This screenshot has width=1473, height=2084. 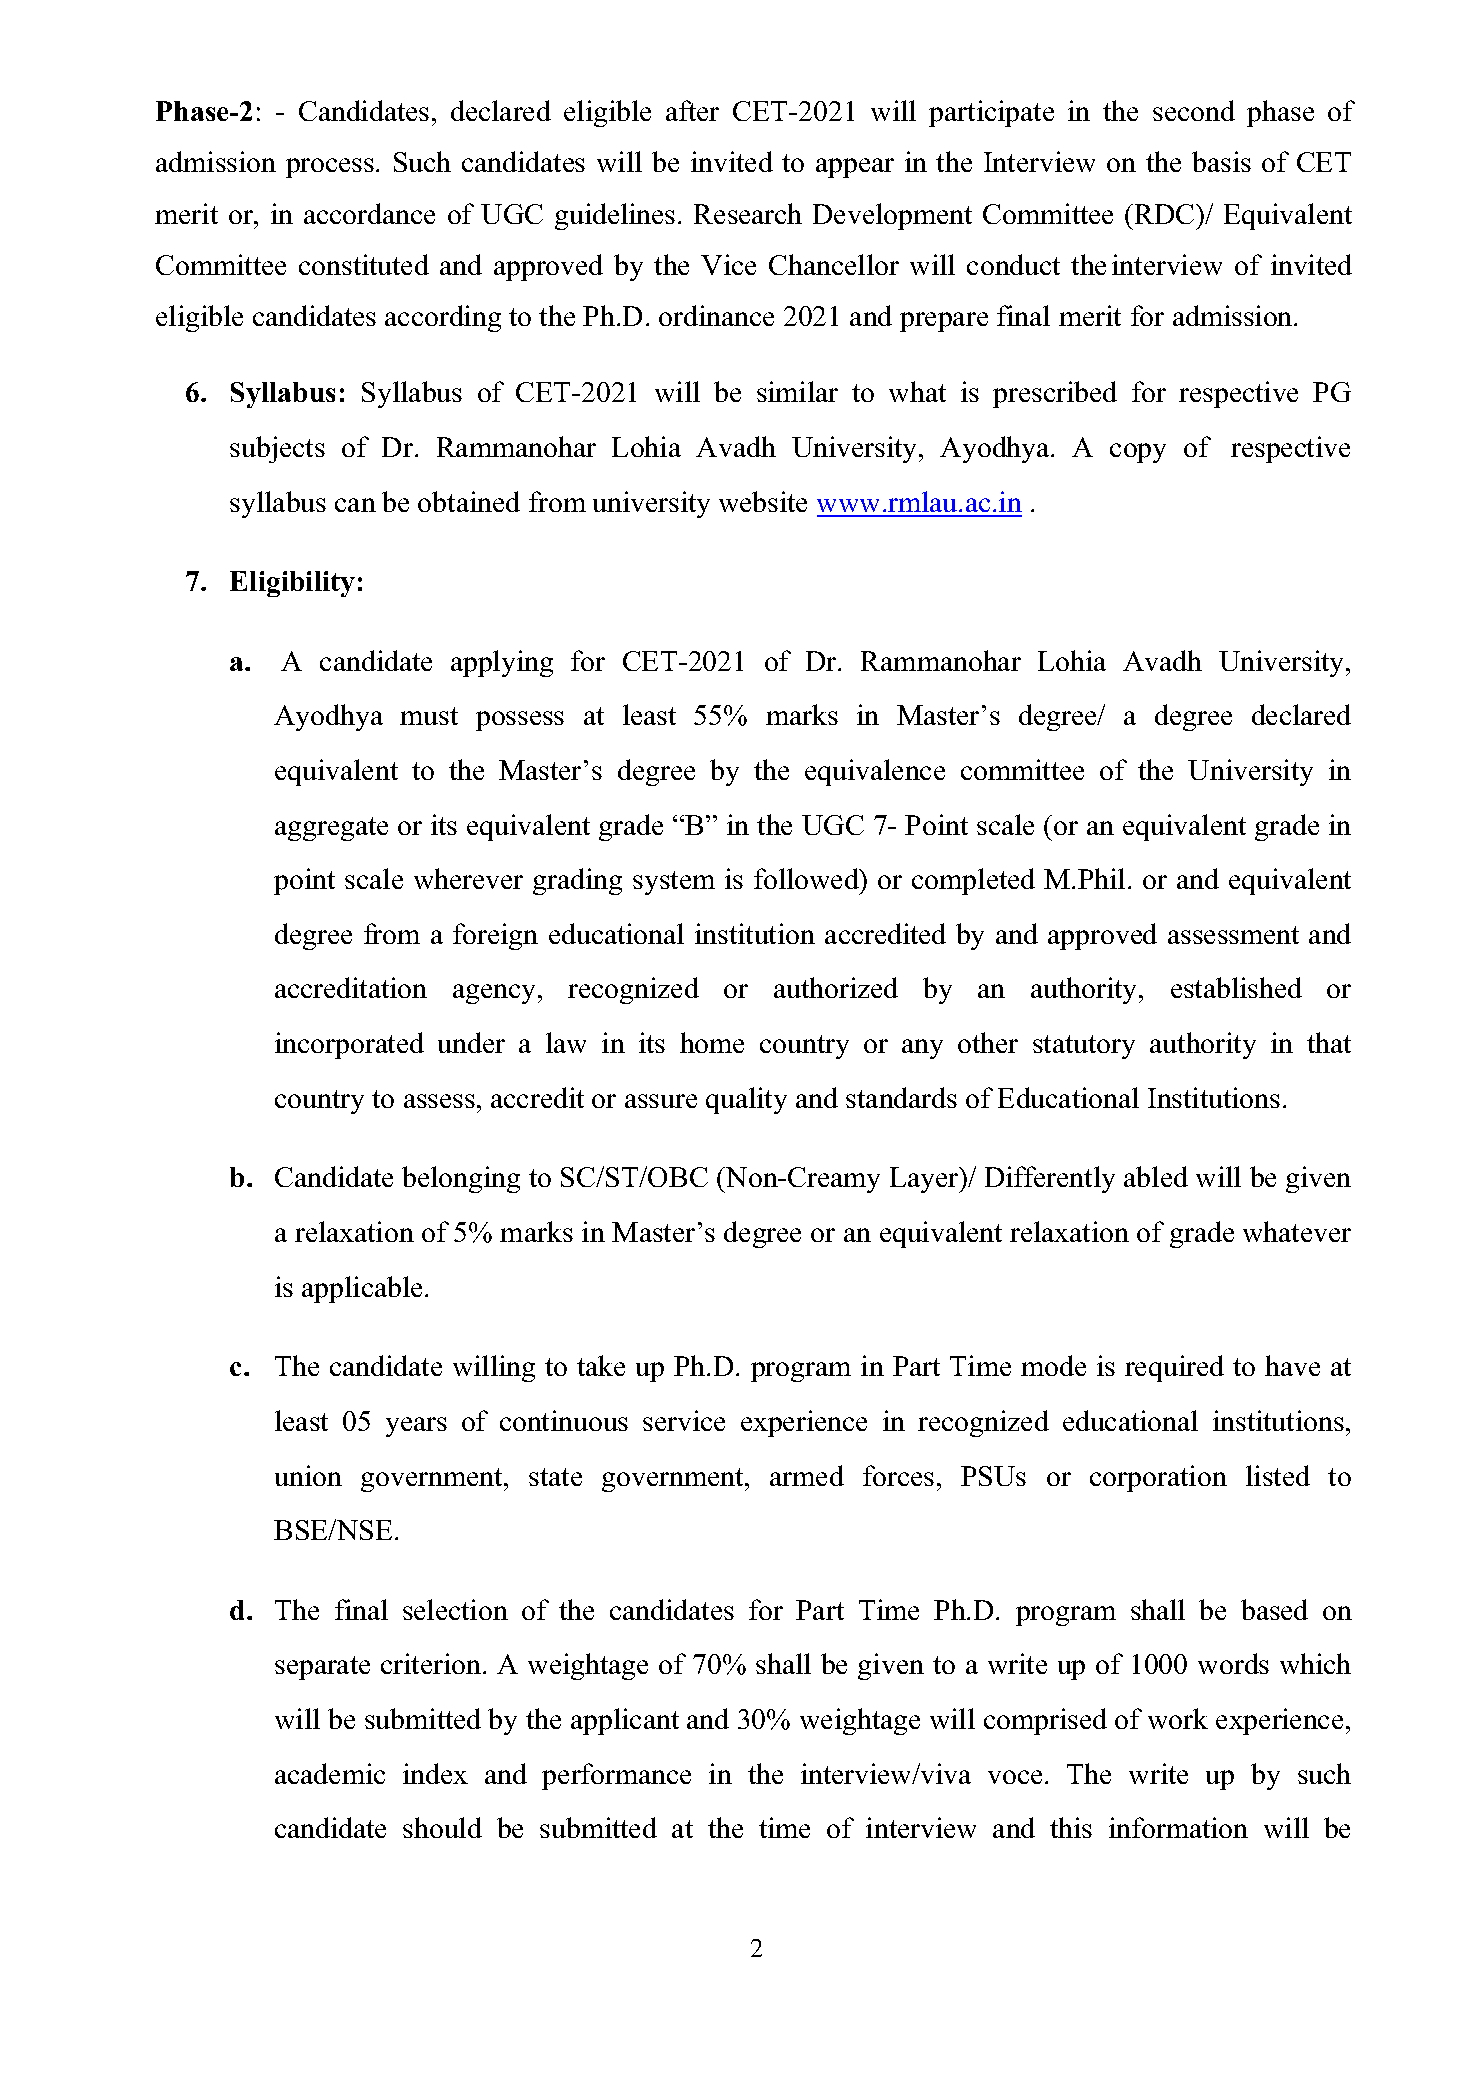 What do you see at coordinates (855, 168) in the screenshot?
I see `appear` at bounding box center [855, 168].
